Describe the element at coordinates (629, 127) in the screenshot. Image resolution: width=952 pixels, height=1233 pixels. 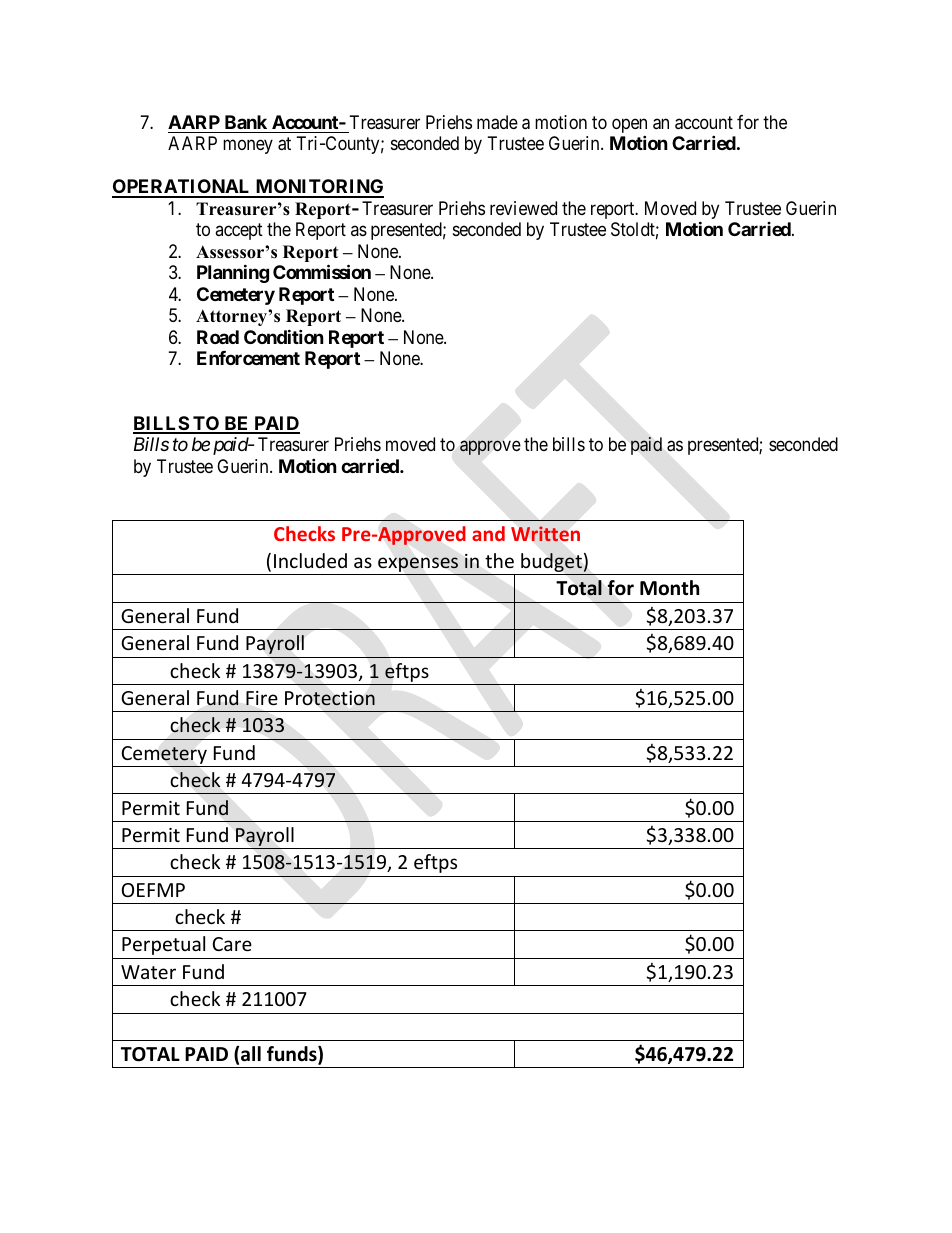
I see `open` at that location.
